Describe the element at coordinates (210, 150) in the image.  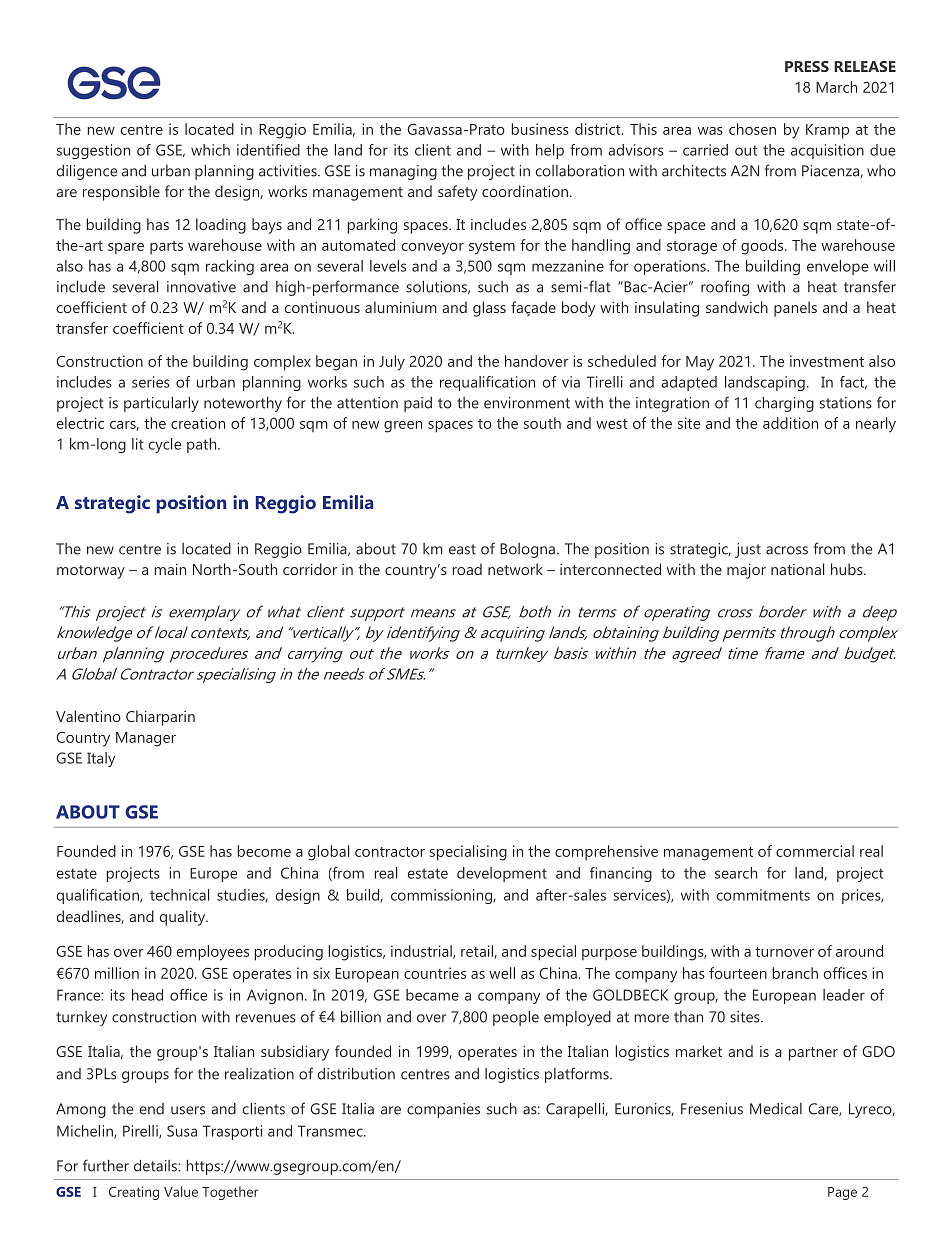
I see `which` at that location.
